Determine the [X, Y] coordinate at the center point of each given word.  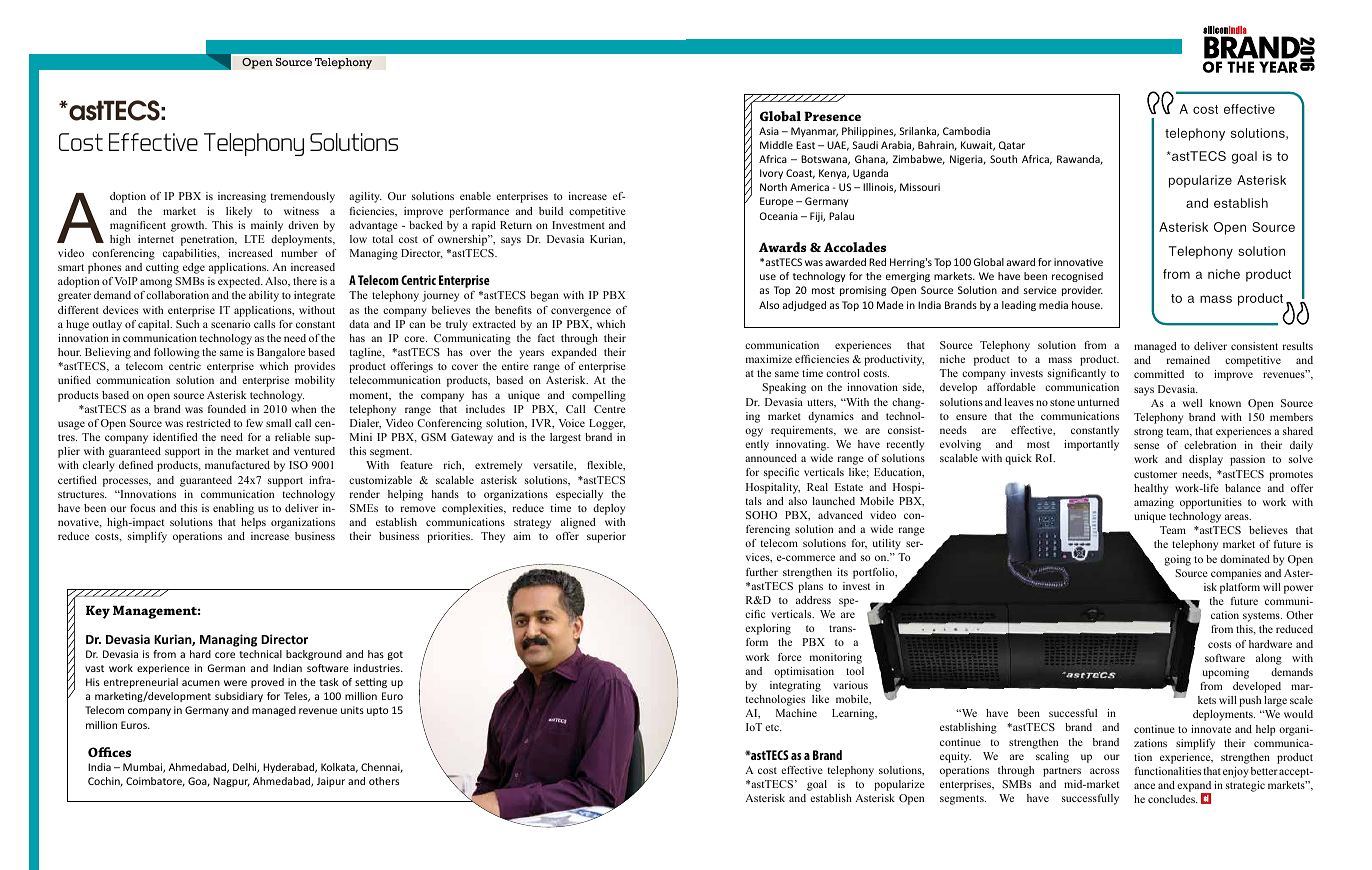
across [1104, 771]
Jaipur [331, 782]
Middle [776, 145]
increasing [242, 197]
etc [773, 727]
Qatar [1012, 145]
